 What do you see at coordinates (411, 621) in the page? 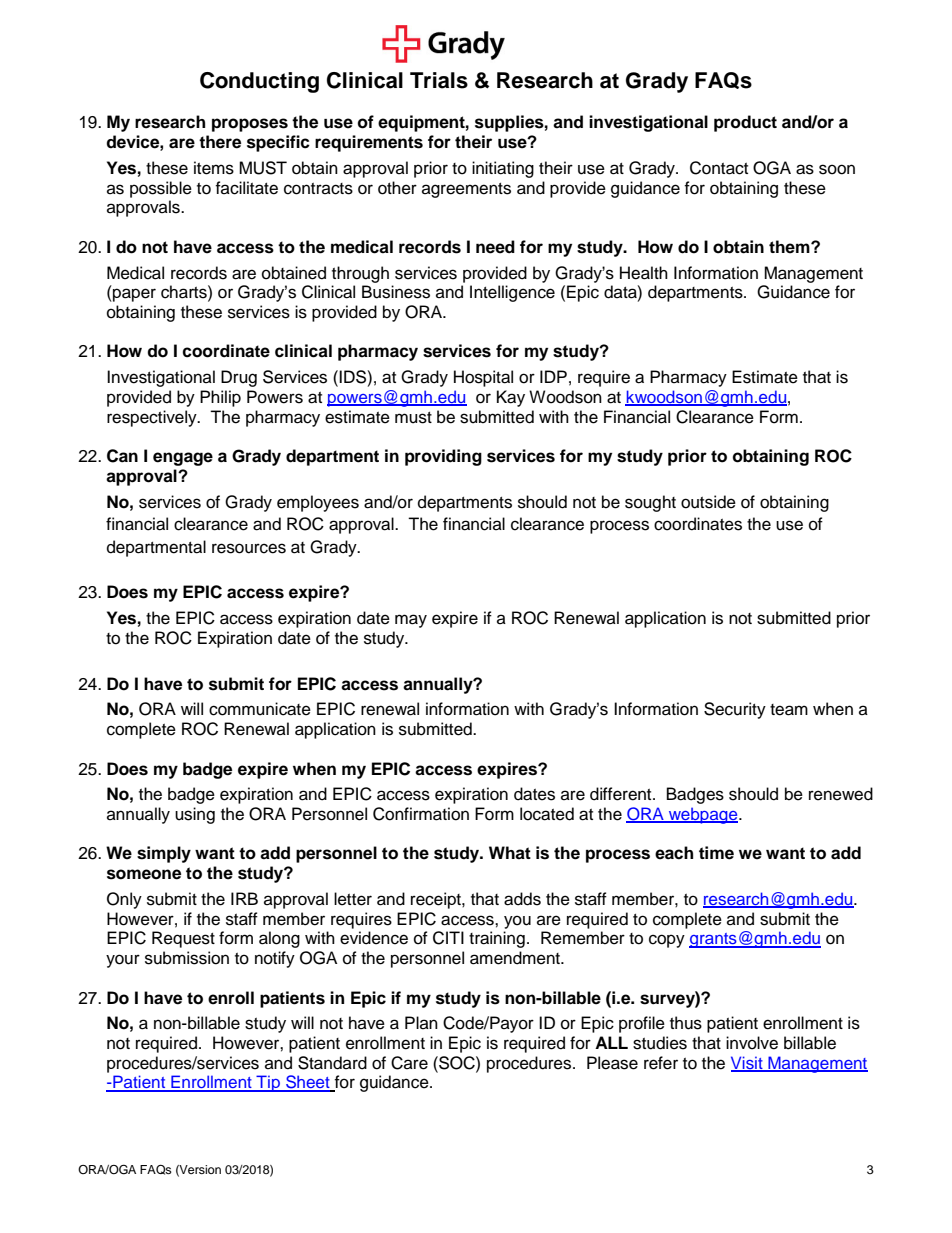
I see `may` at bounding box center [411, 621].
